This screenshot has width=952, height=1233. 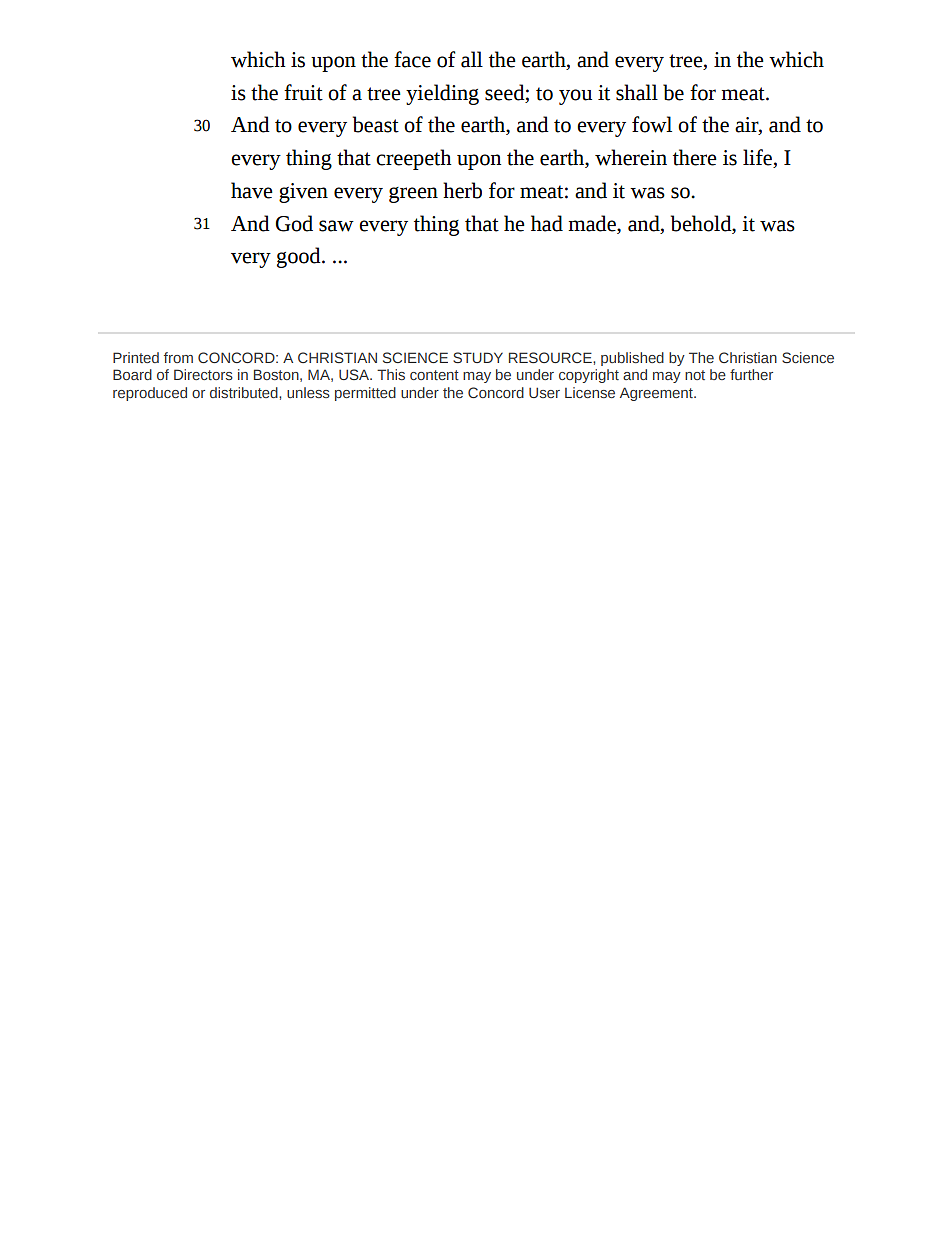 I want to click on Directors, so click(x=203, y=374).
